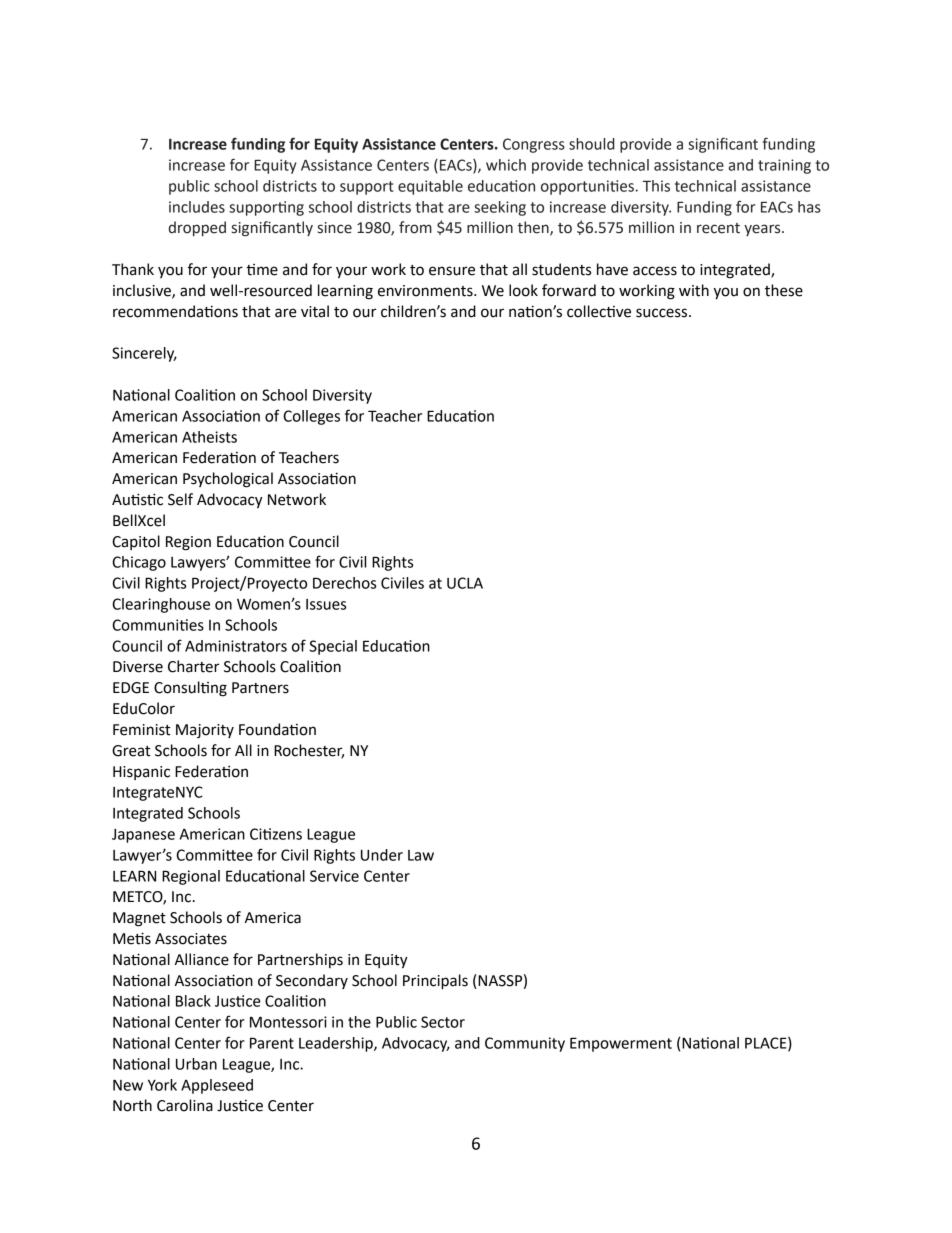 The image size is (952, 1233). What do you see at coordinates (197, 207) in the document?
I see `includes` at bounding box center [197, 207].
